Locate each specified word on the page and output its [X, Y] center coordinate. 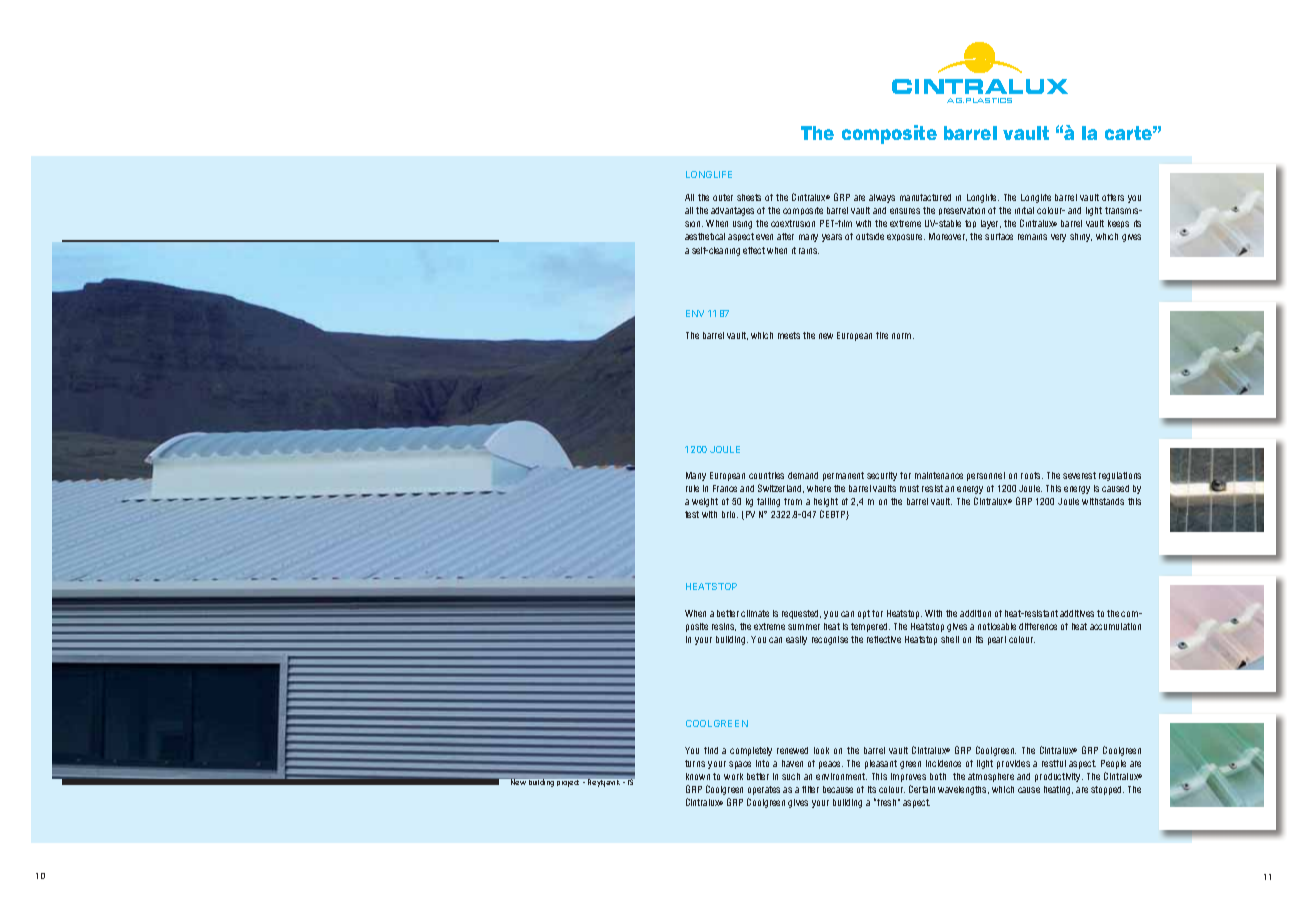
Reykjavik [604, 783]
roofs [1032, 475]
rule [692, 488]
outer [723, 197]
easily [796, 640]
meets [789, 335]
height [826, 502]
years [832, 238]
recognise [830, 640]
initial [1024, 210]
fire [882, 335]
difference [1038, 626]
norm [903, 336]
